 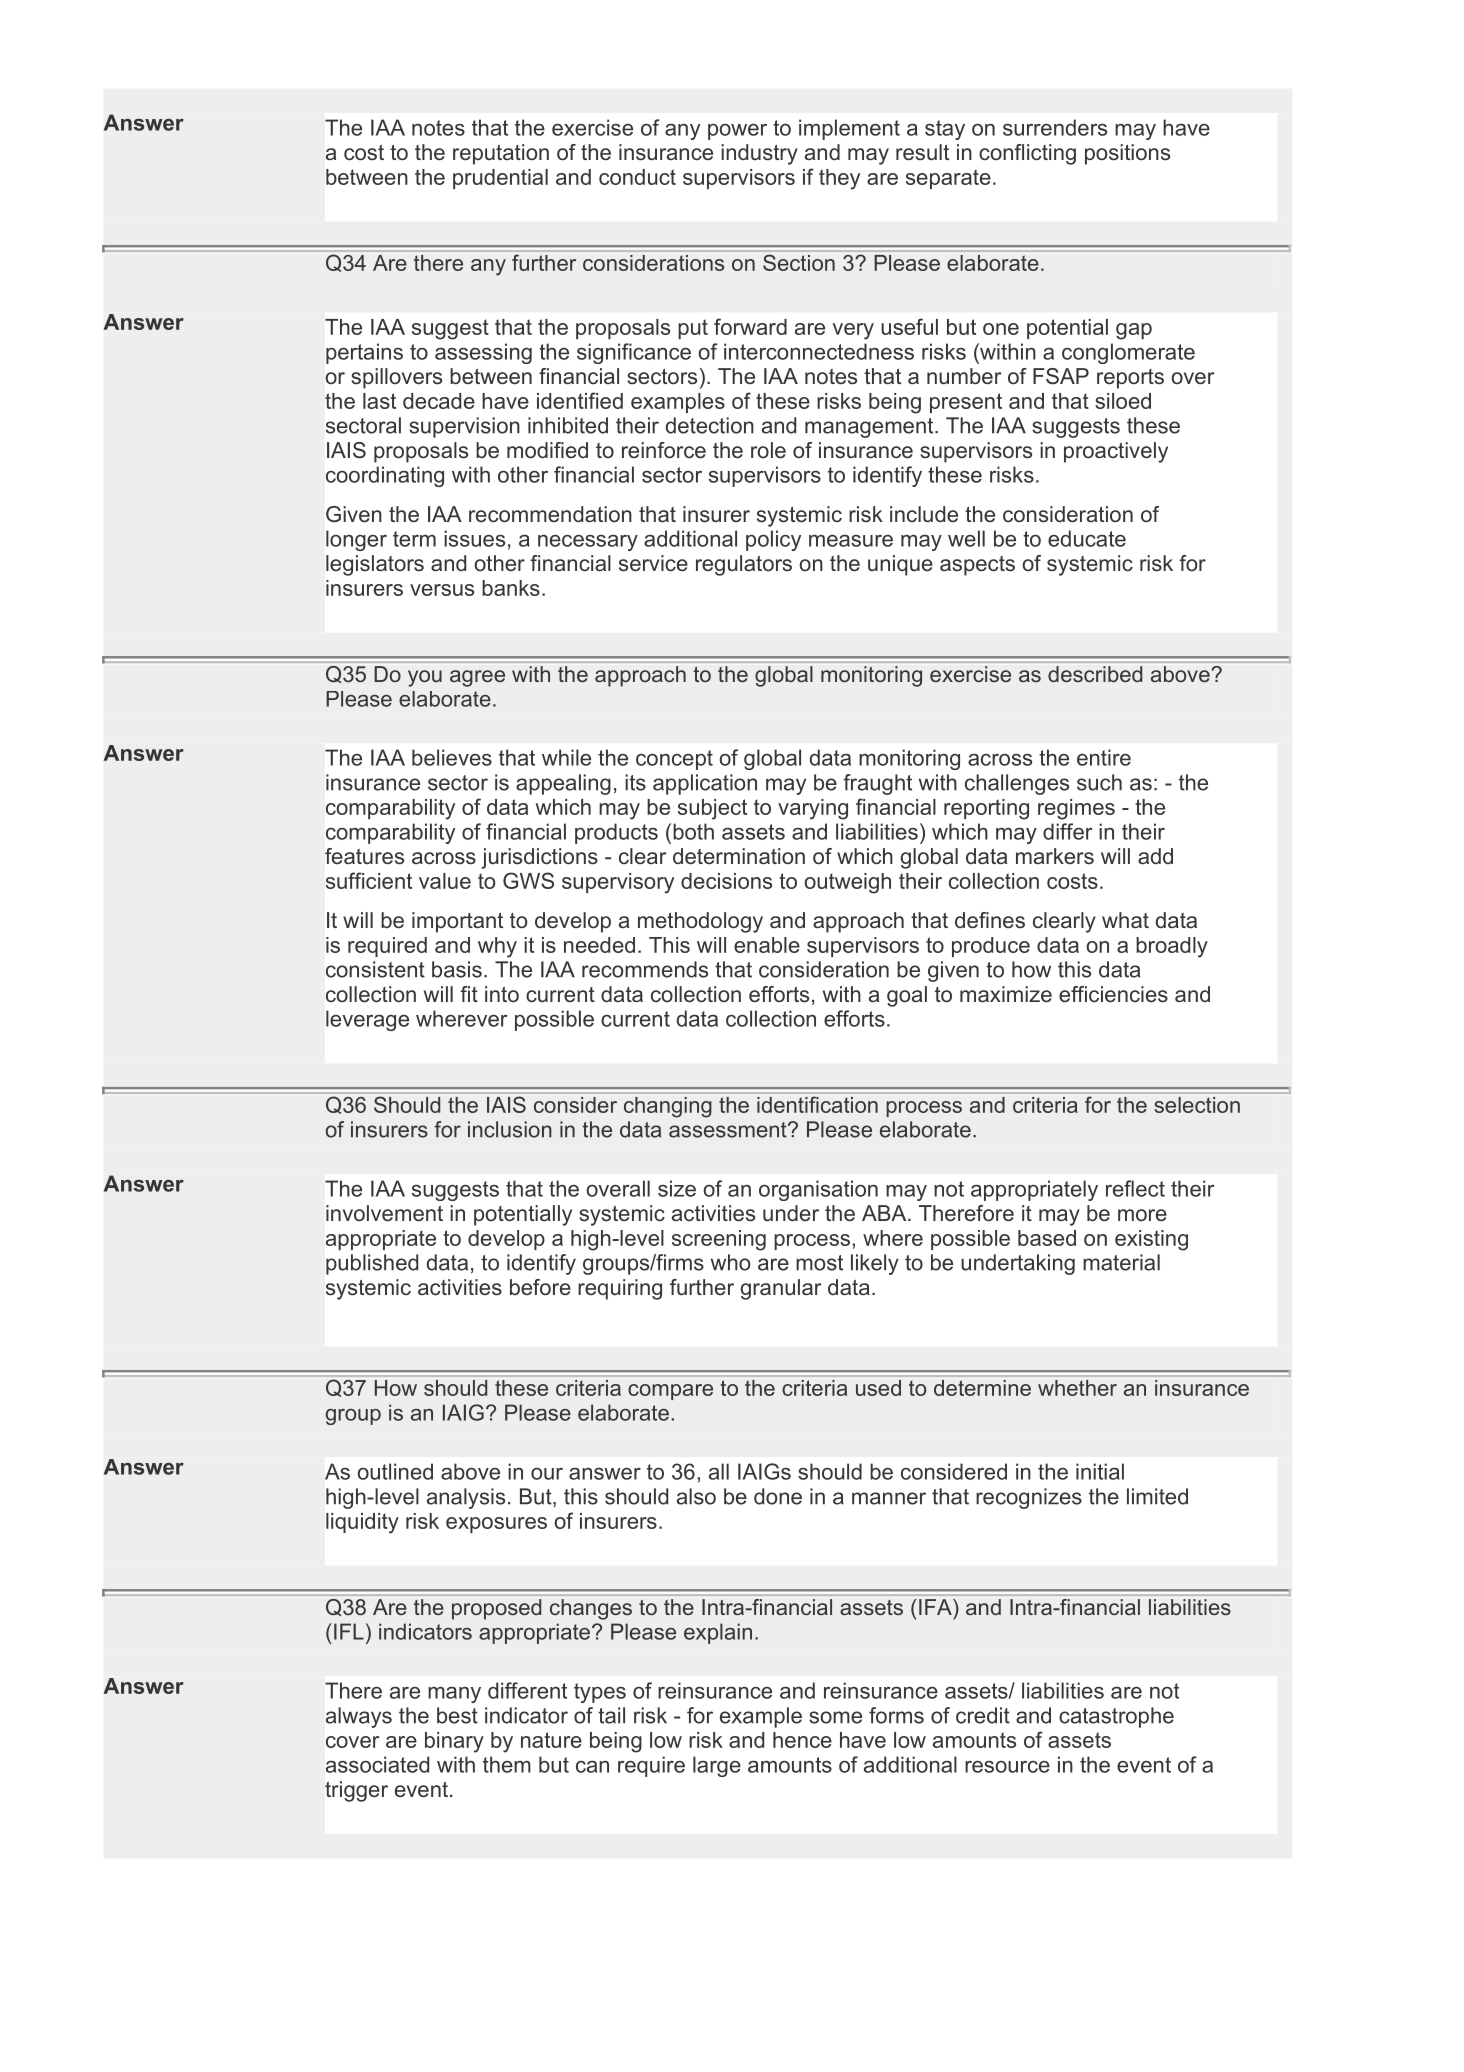 I want to click on enable, so click(x=767, y=945).
